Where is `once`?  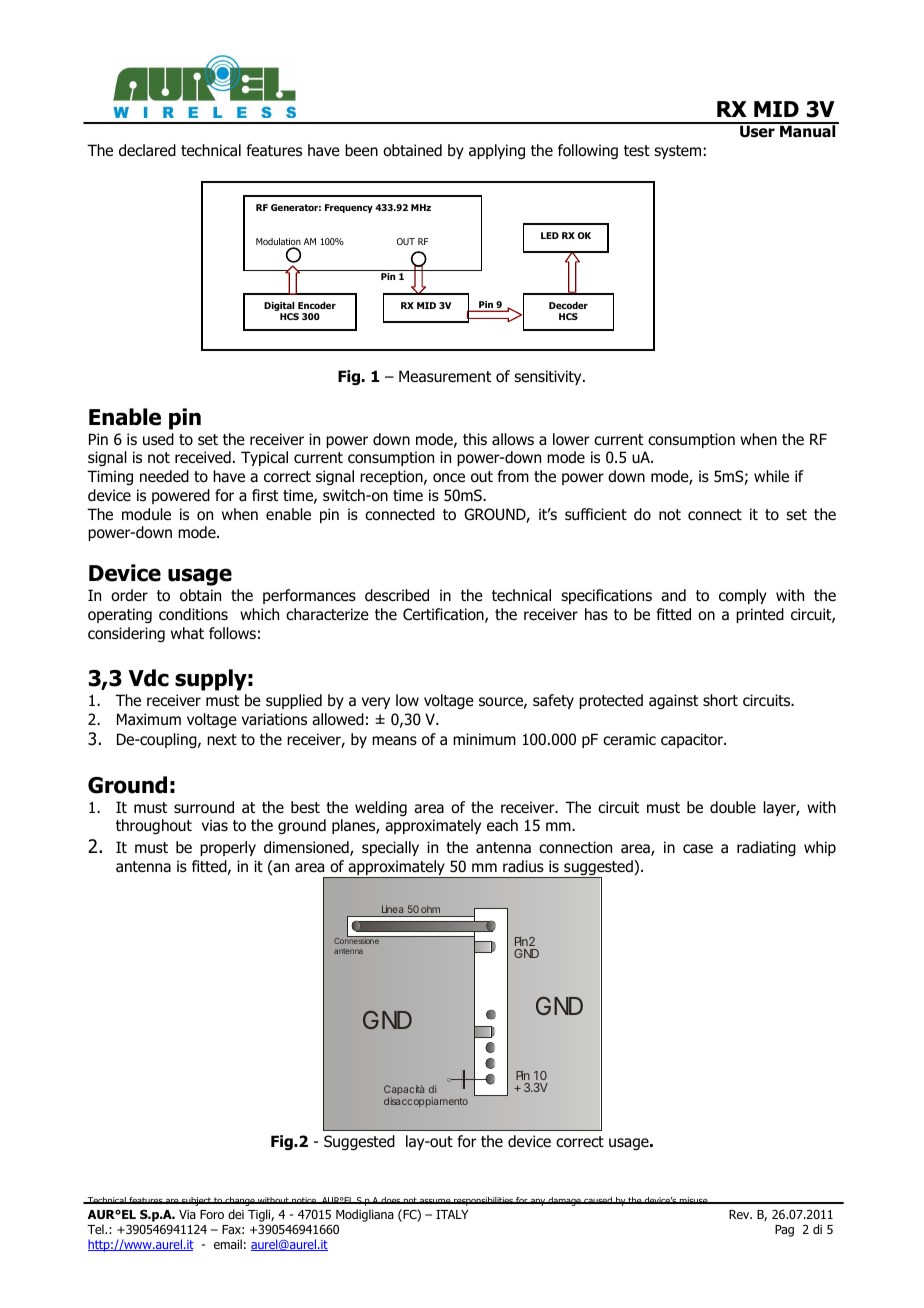
once is located at coordinates (449, 478).
